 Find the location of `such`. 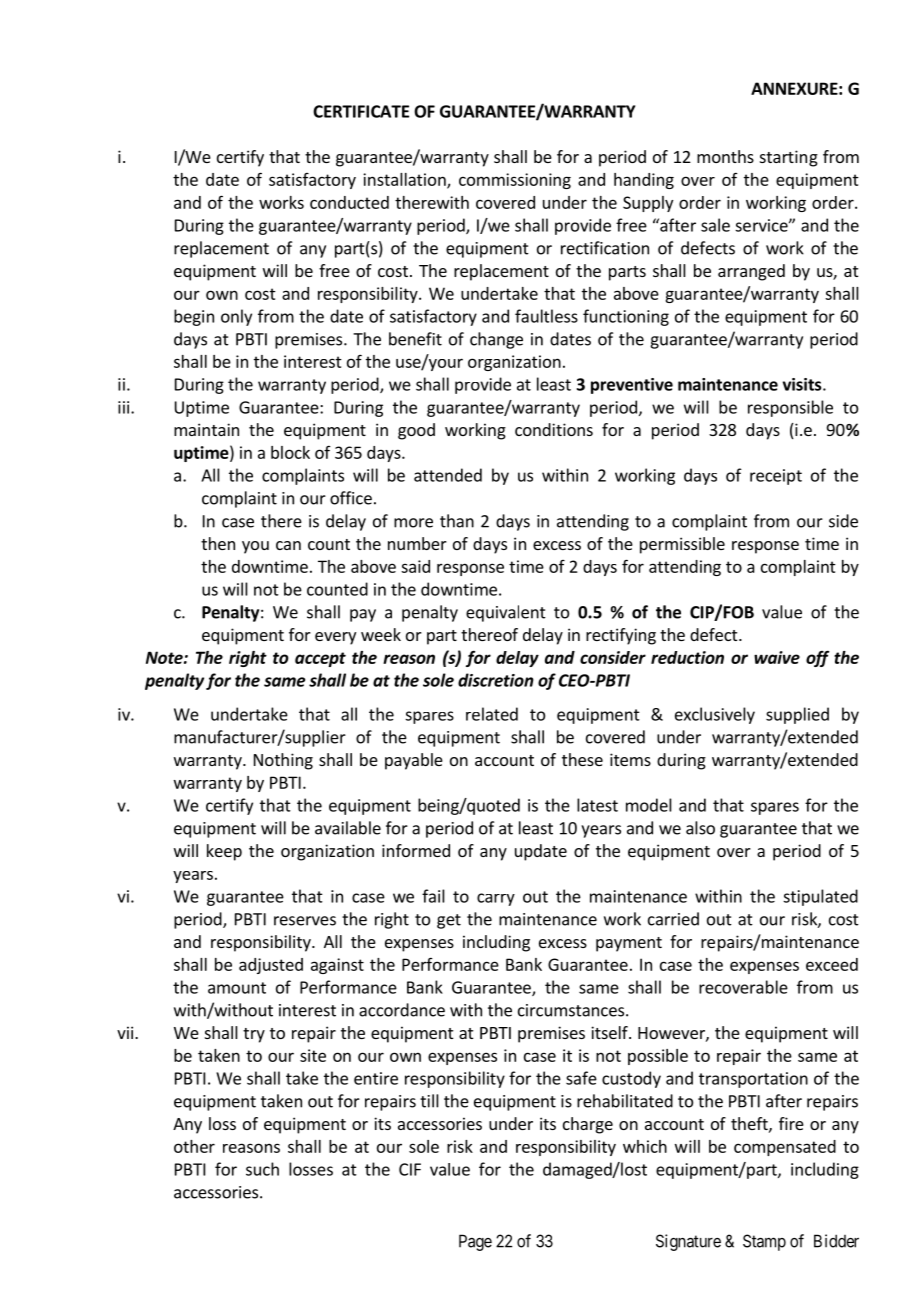

such is located at coordinates (262, 1169).
